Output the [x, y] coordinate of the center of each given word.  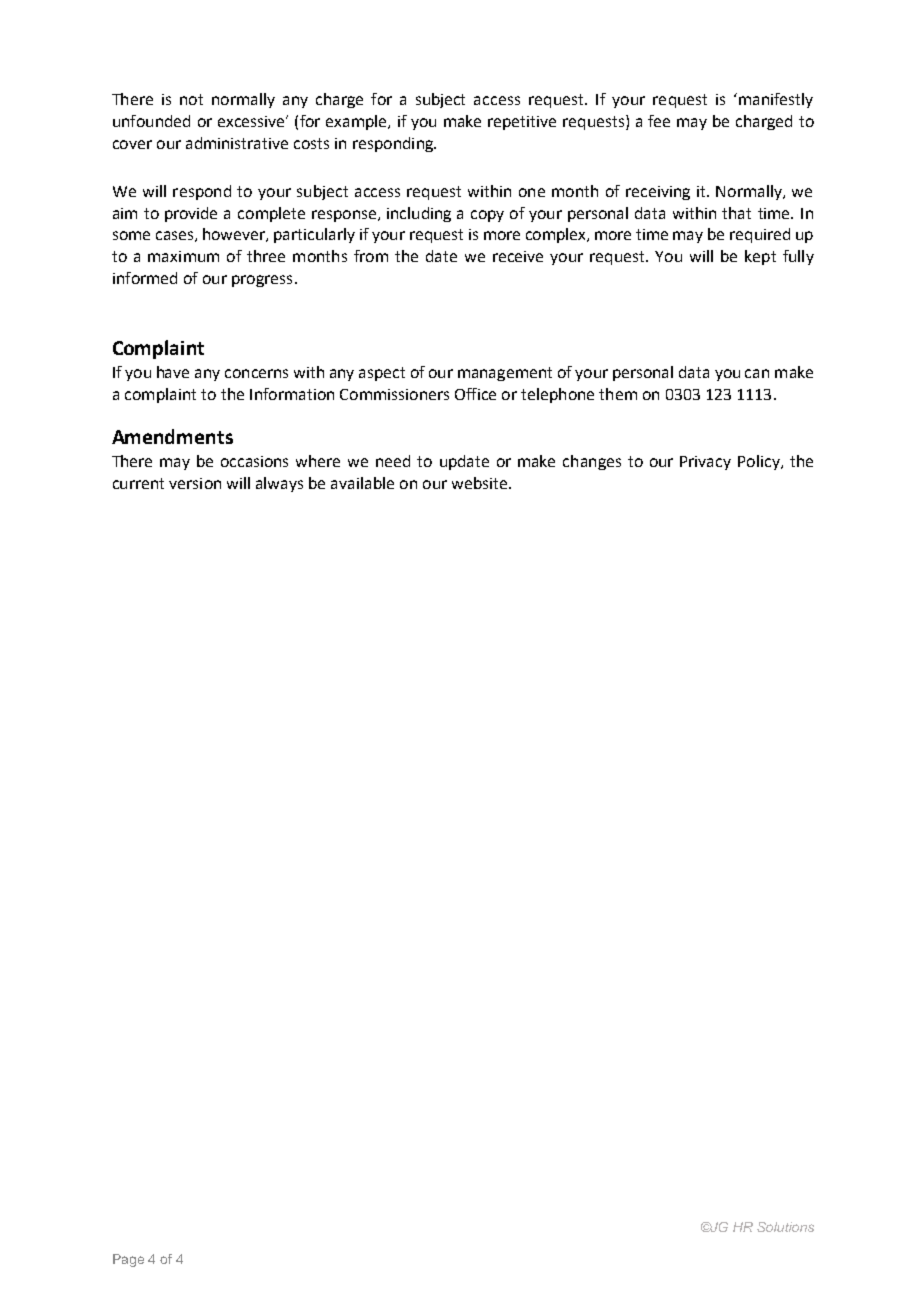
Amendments [172, 436]
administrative [237, 143]
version [195, 483]
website [481, 483]
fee [659, 121]
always [279, 484]
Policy [760, 462]
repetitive [522, 123]
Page [128, 1260]
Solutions [785, 1227]
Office [475, 394]
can [757, 373]
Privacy [705, 463]
